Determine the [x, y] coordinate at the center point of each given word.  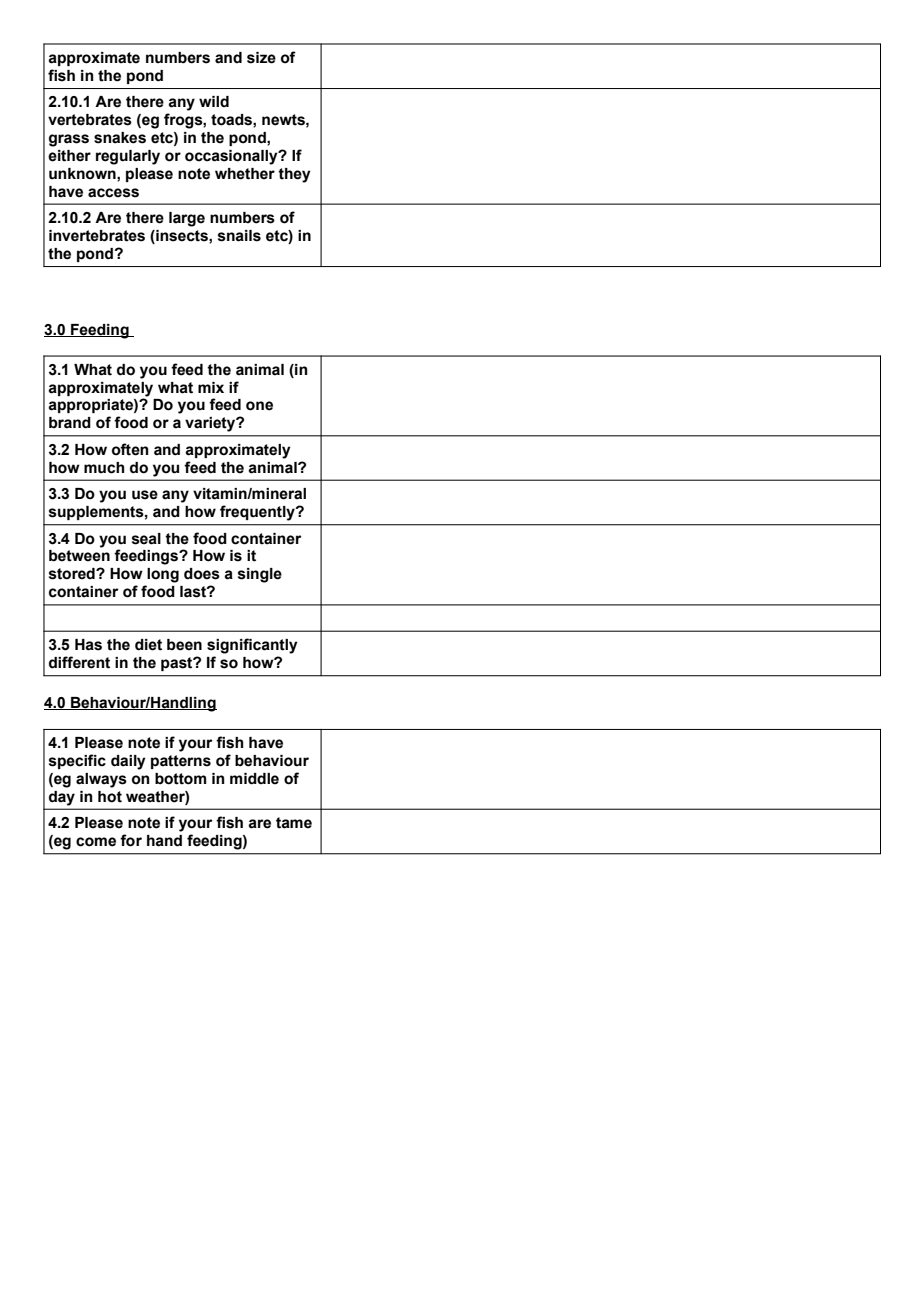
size [261, 58]
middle [254, 779]
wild [214, 101]
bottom [181, 779]
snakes [120, 138]
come [96, 842]
